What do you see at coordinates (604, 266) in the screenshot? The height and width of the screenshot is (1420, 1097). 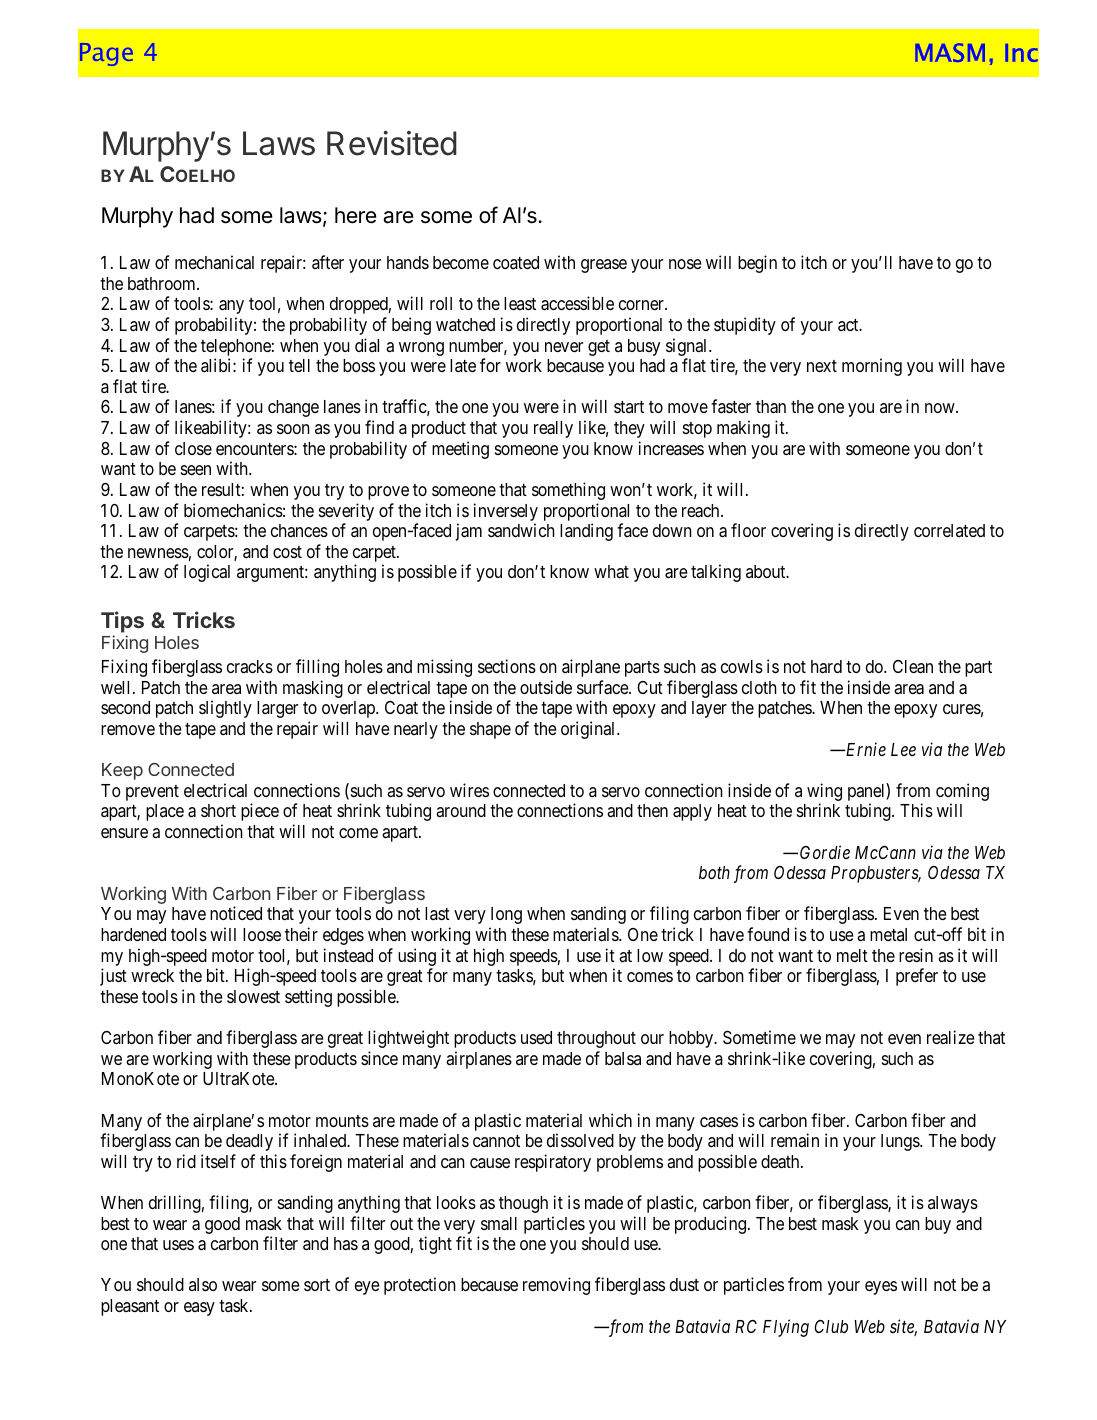 I see `grease` at bounding box center [604, 266].
